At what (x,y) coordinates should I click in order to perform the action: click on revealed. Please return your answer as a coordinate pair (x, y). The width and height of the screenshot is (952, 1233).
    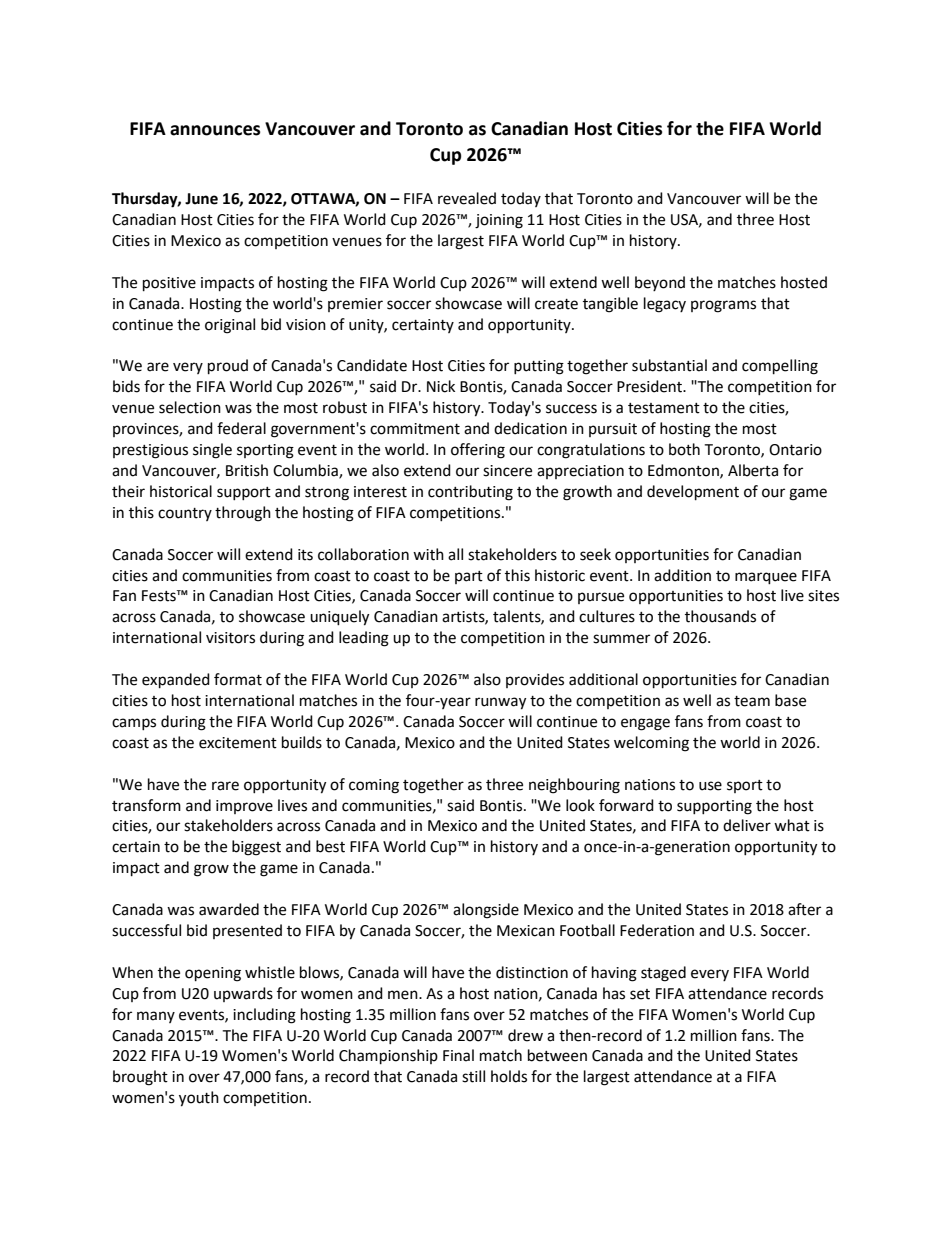
    Looking at the image, I should click on (467, 198).
